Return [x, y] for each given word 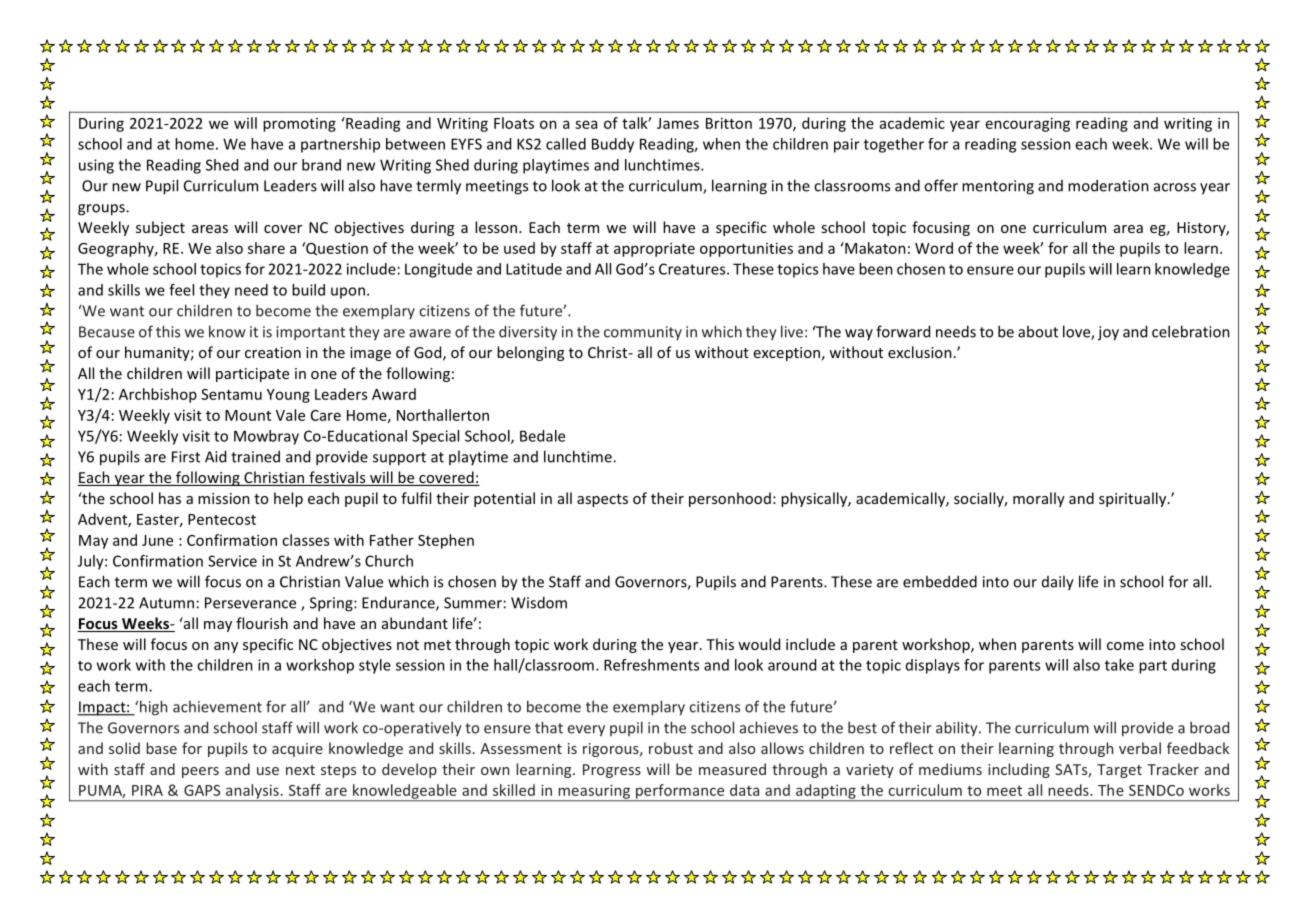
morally [1039, 499]
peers [200, 772]
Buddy [613, 145]
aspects [602, 500]
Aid [215, 456]
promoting [299, 125]
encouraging [1028, 124]
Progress [612, 771]
